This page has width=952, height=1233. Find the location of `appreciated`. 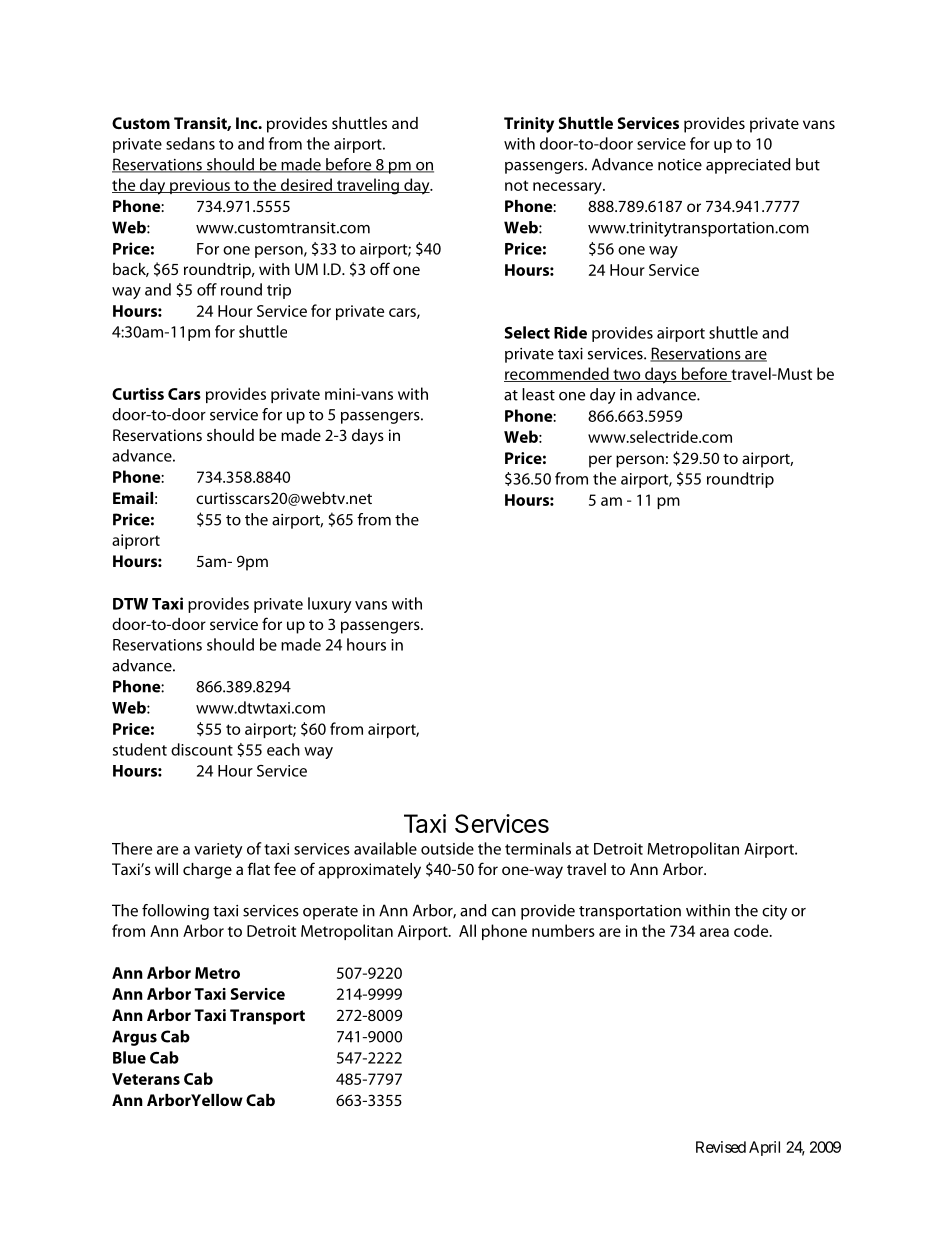

appreciated is located at coordinates (748, 166).
